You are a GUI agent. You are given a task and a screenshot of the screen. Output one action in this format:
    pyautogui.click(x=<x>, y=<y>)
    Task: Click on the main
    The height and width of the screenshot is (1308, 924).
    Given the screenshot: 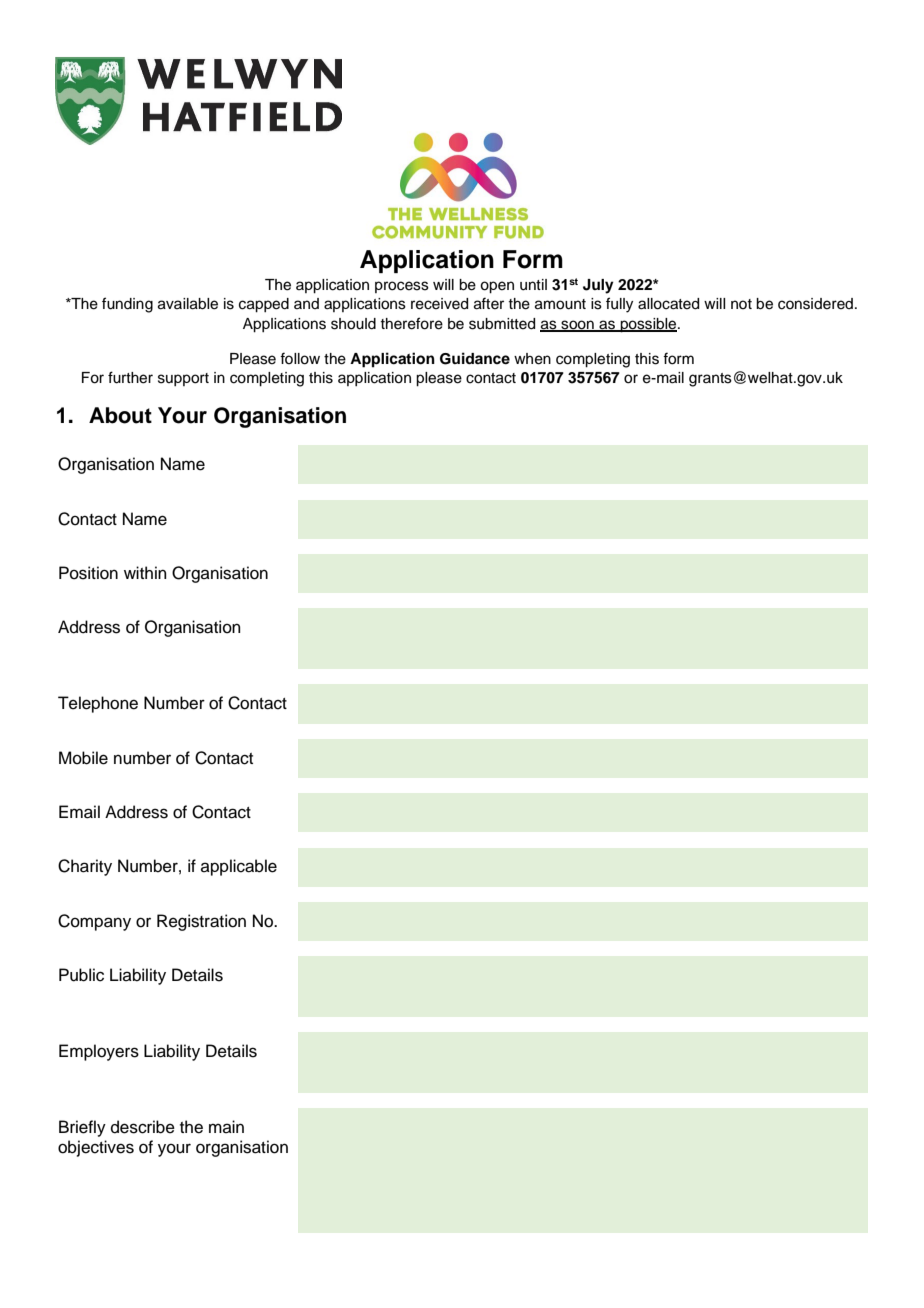 What is the action you would take?
    pyautogui.click(x=226, y=1126)
